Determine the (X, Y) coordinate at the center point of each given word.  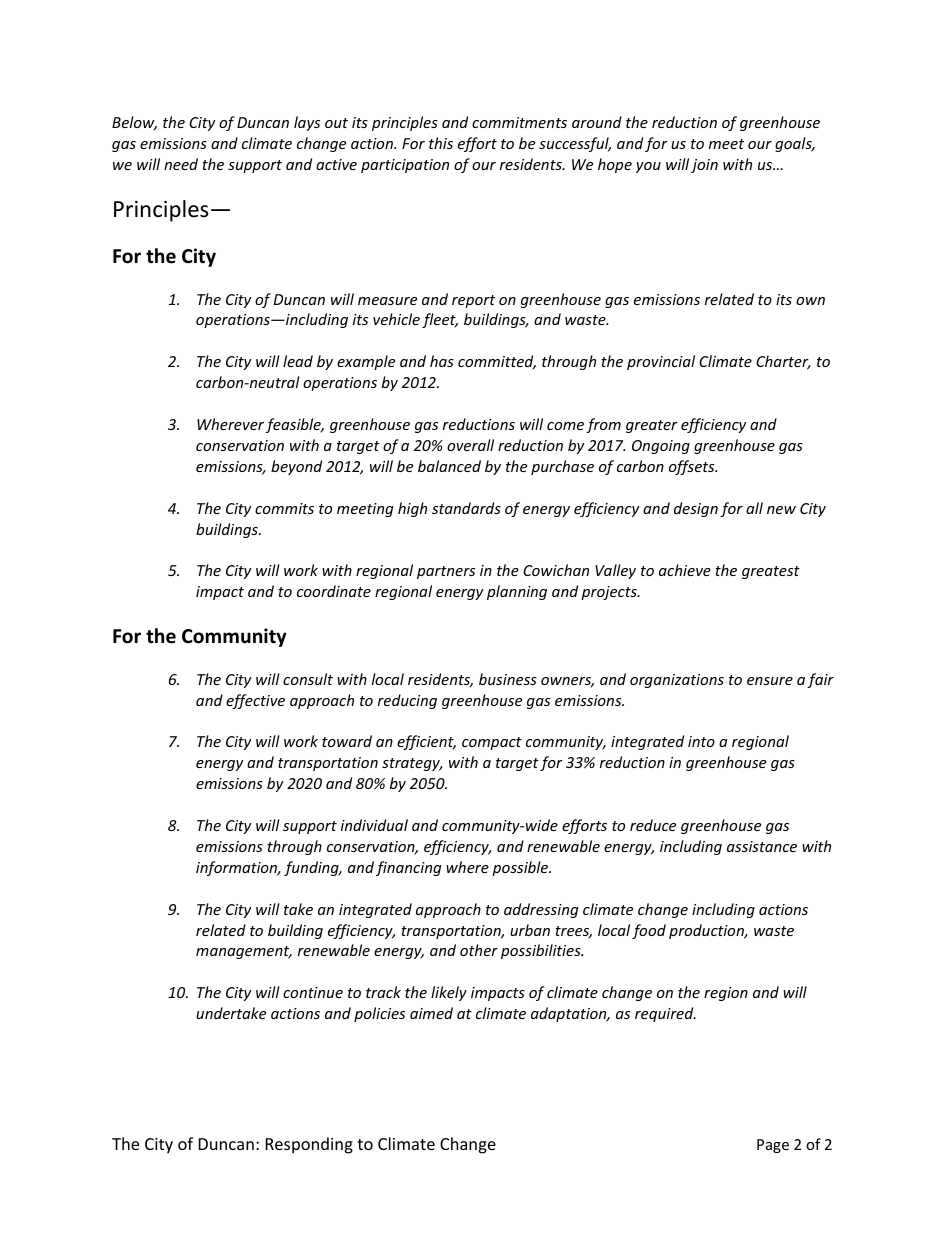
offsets (693, 467)
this (441, 143)
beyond (296, 467)
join (704, 166)
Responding (309, 1145)
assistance (762, 846)
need (181, 164)
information (238, 868)
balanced (449, 466)
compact (492, 743)
